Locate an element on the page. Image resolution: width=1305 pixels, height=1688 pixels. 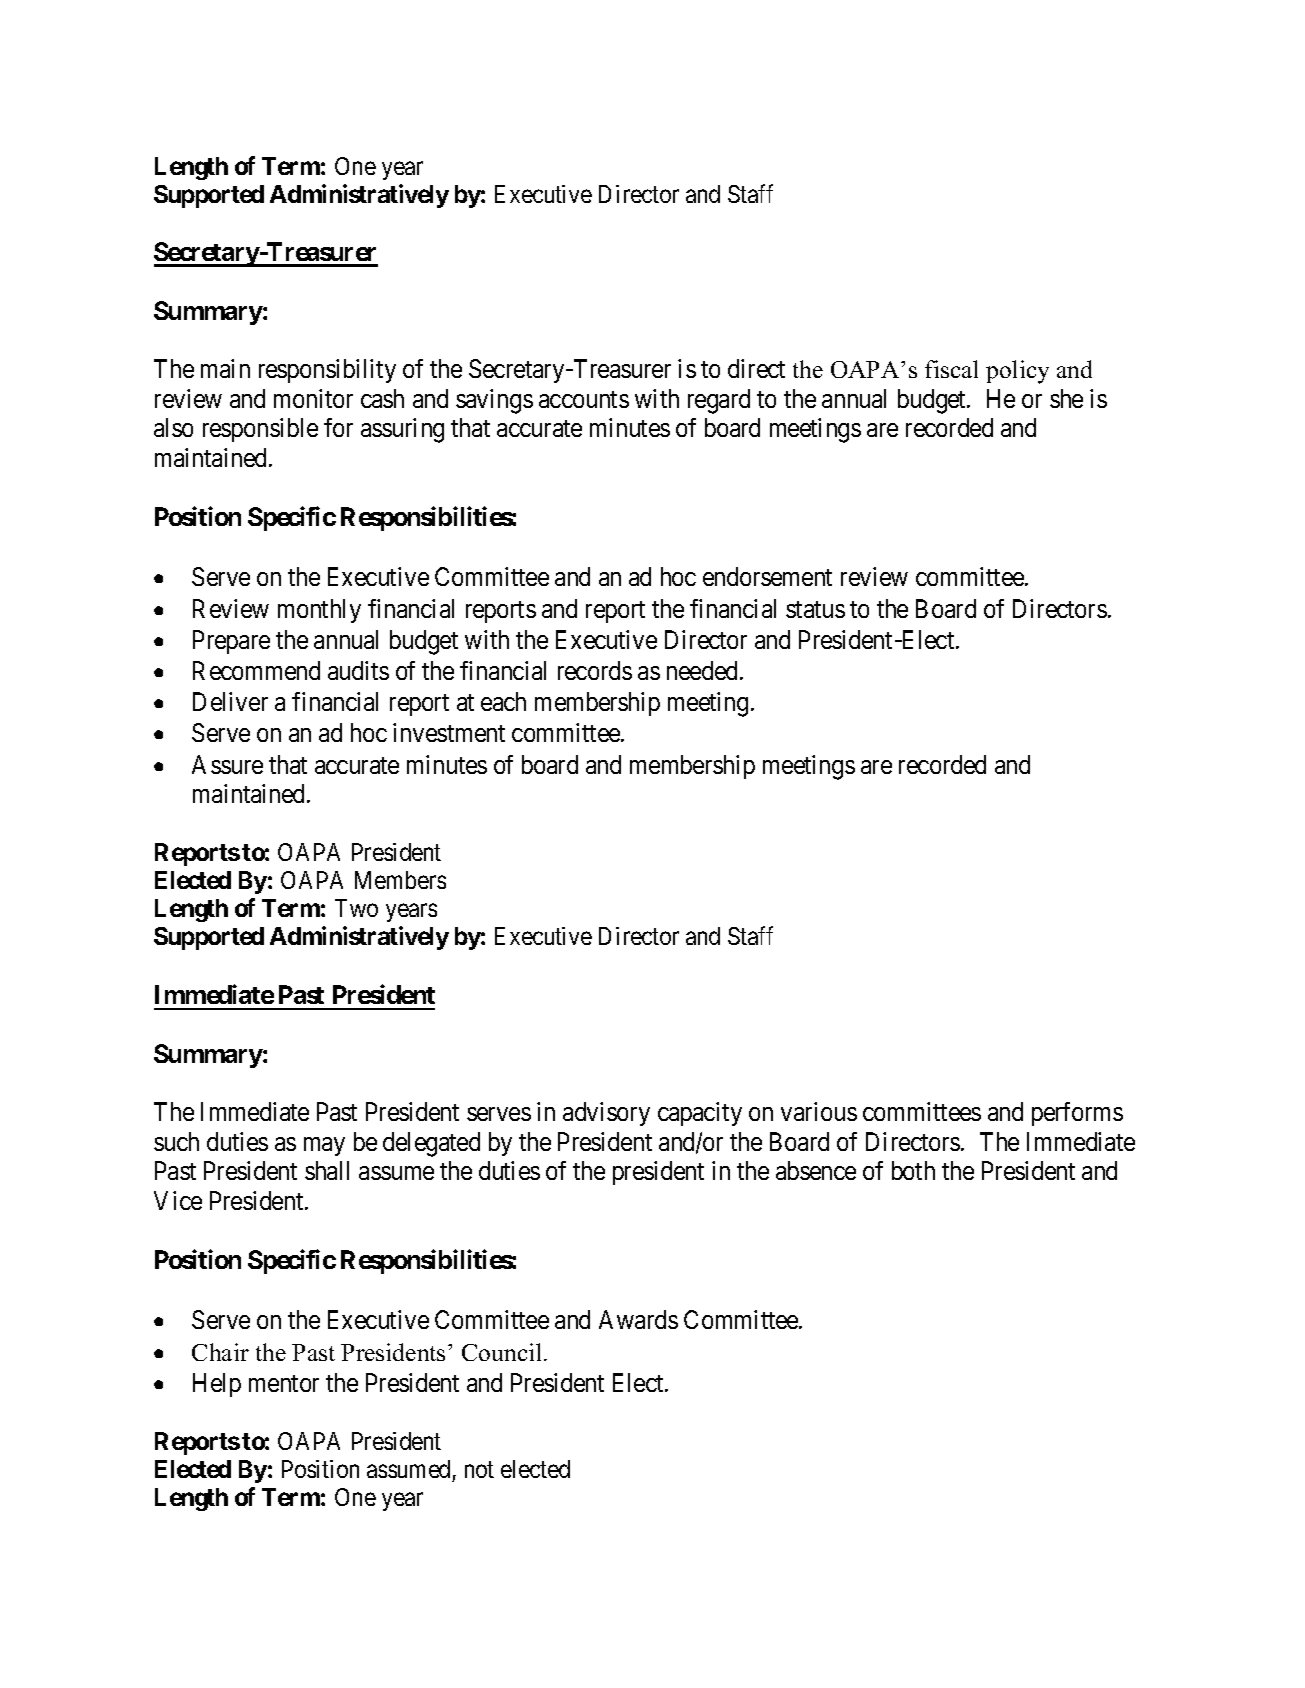
performs is located at coordinates (1077, 1114).
